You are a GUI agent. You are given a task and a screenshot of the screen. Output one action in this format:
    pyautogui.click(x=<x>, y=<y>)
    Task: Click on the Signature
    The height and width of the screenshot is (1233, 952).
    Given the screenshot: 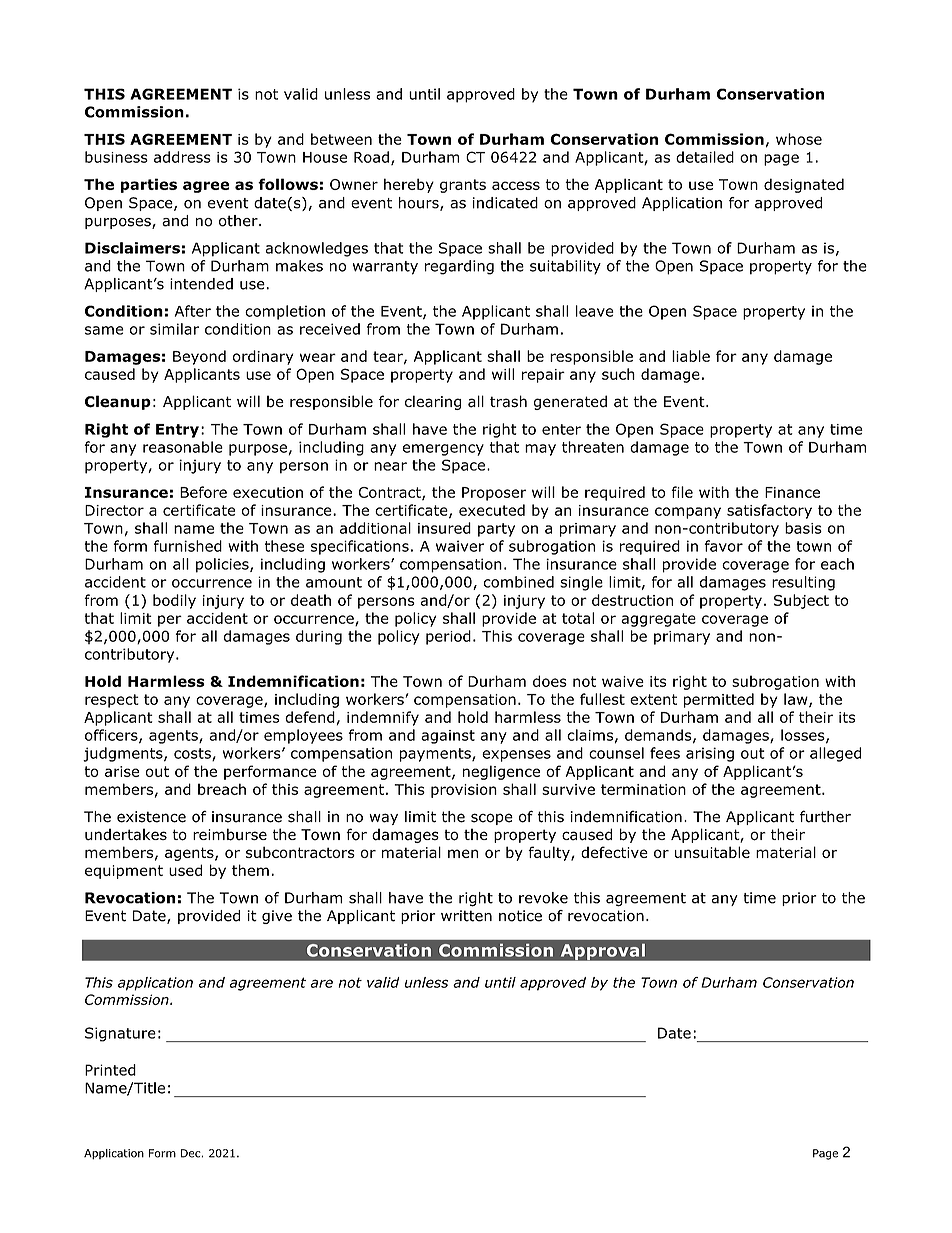 What is the action you would take?
    pyautogui.click(x=120, y=1034)
